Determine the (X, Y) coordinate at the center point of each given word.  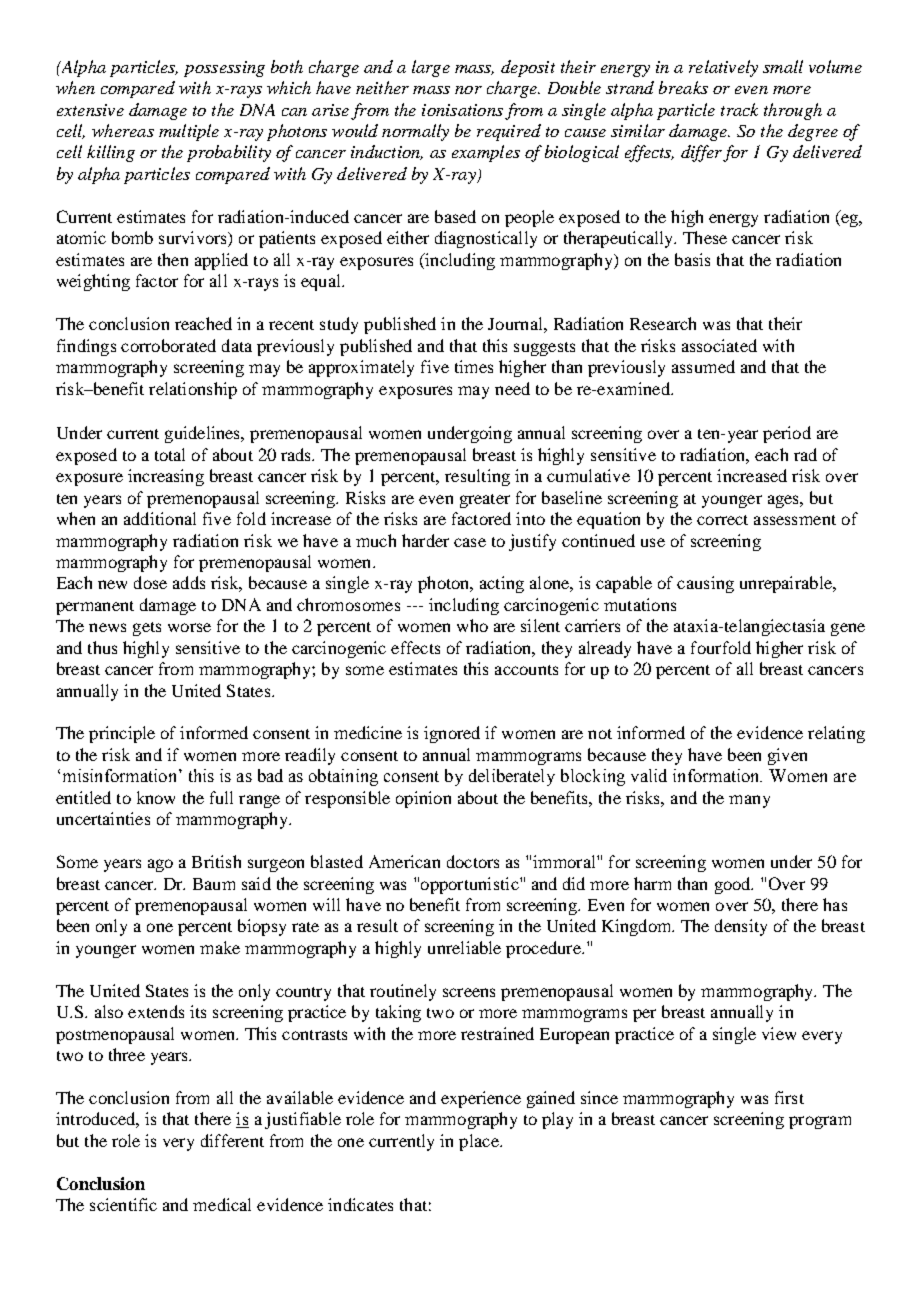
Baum (214, 884)
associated (719, 345)
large (431, 68)
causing (705, 584)
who (472, 625)
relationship (193, 390)
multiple (189, 132)
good (734, 885)
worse (189, 627)
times (474, 366)
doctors (473, 861)
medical (222, 1204)
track (739, 109)
